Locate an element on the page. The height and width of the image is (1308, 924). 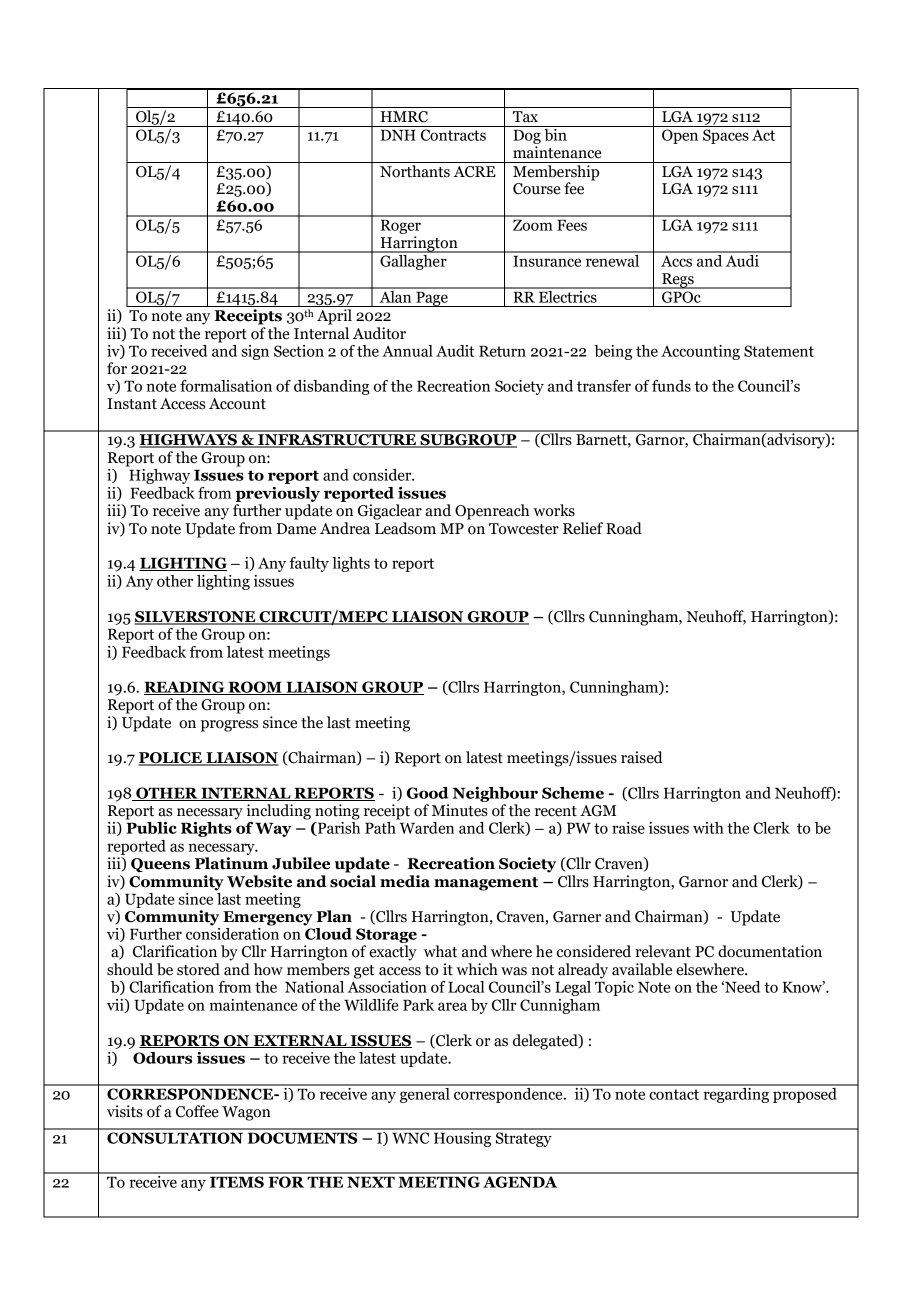
Contracts is located at coordinates (453, 135).
